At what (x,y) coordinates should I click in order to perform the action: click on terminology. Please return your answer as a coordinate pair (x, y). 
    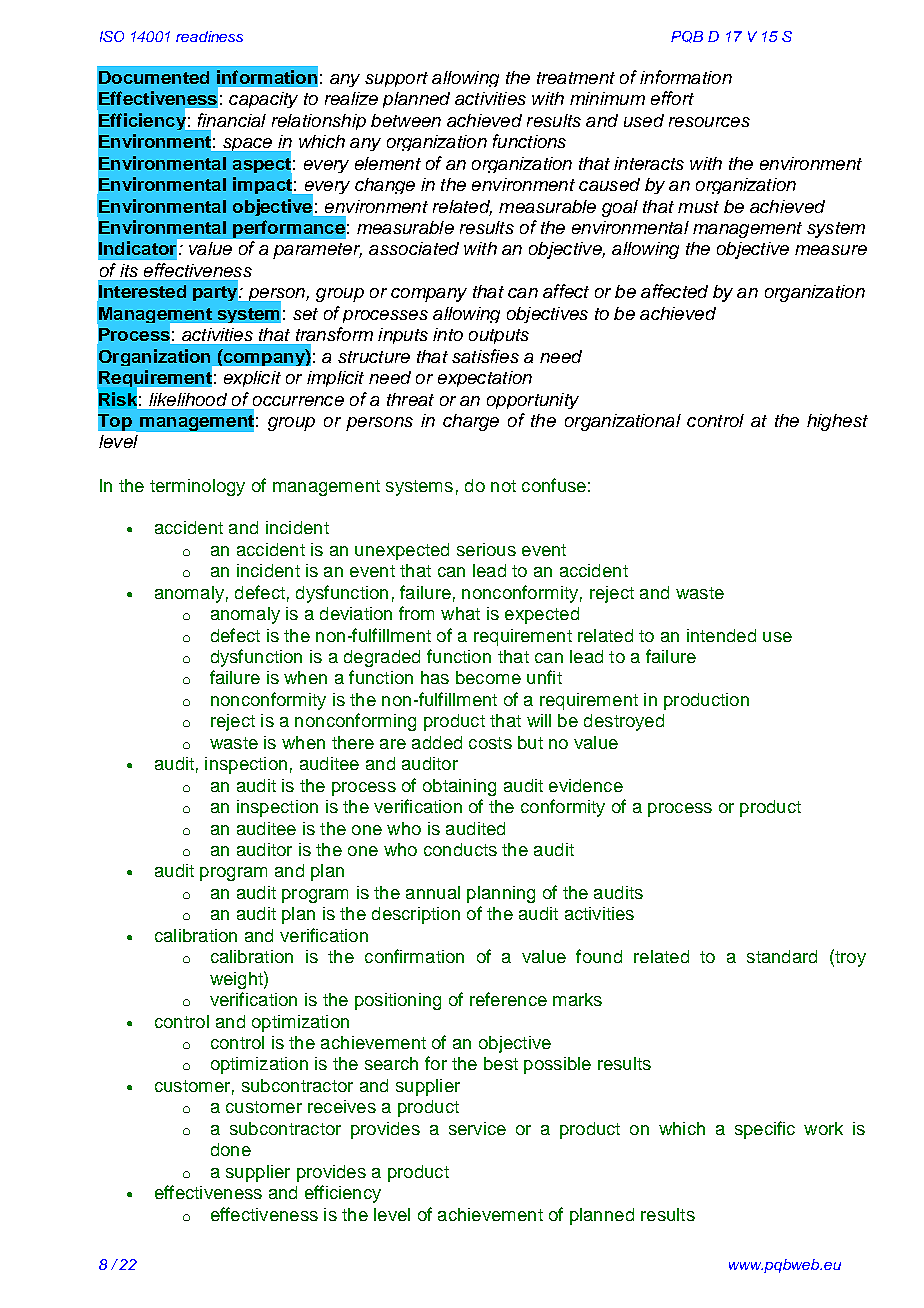
    Looking at the image, I should click on (197, 487).
